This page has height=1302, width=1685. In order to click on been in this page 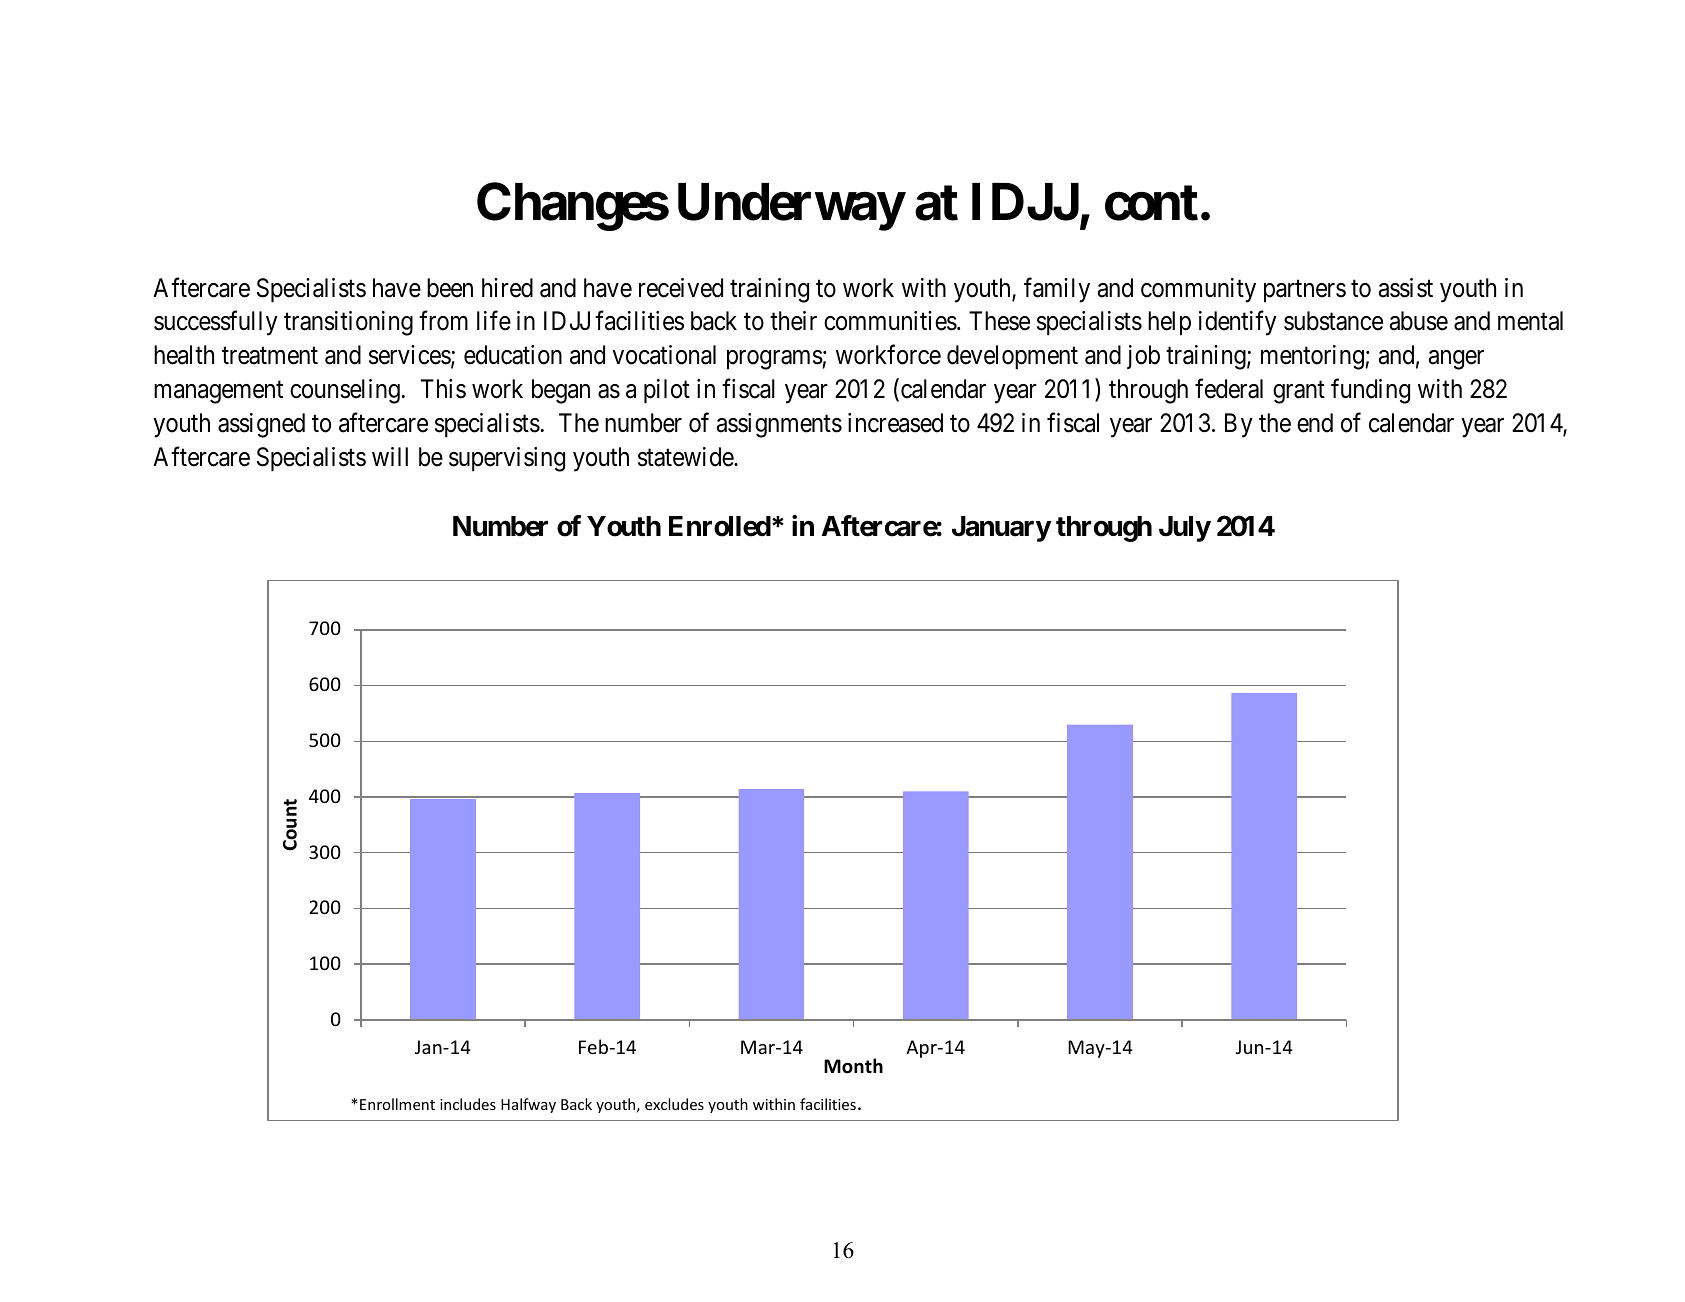, I will do `click(450, 288)`.
